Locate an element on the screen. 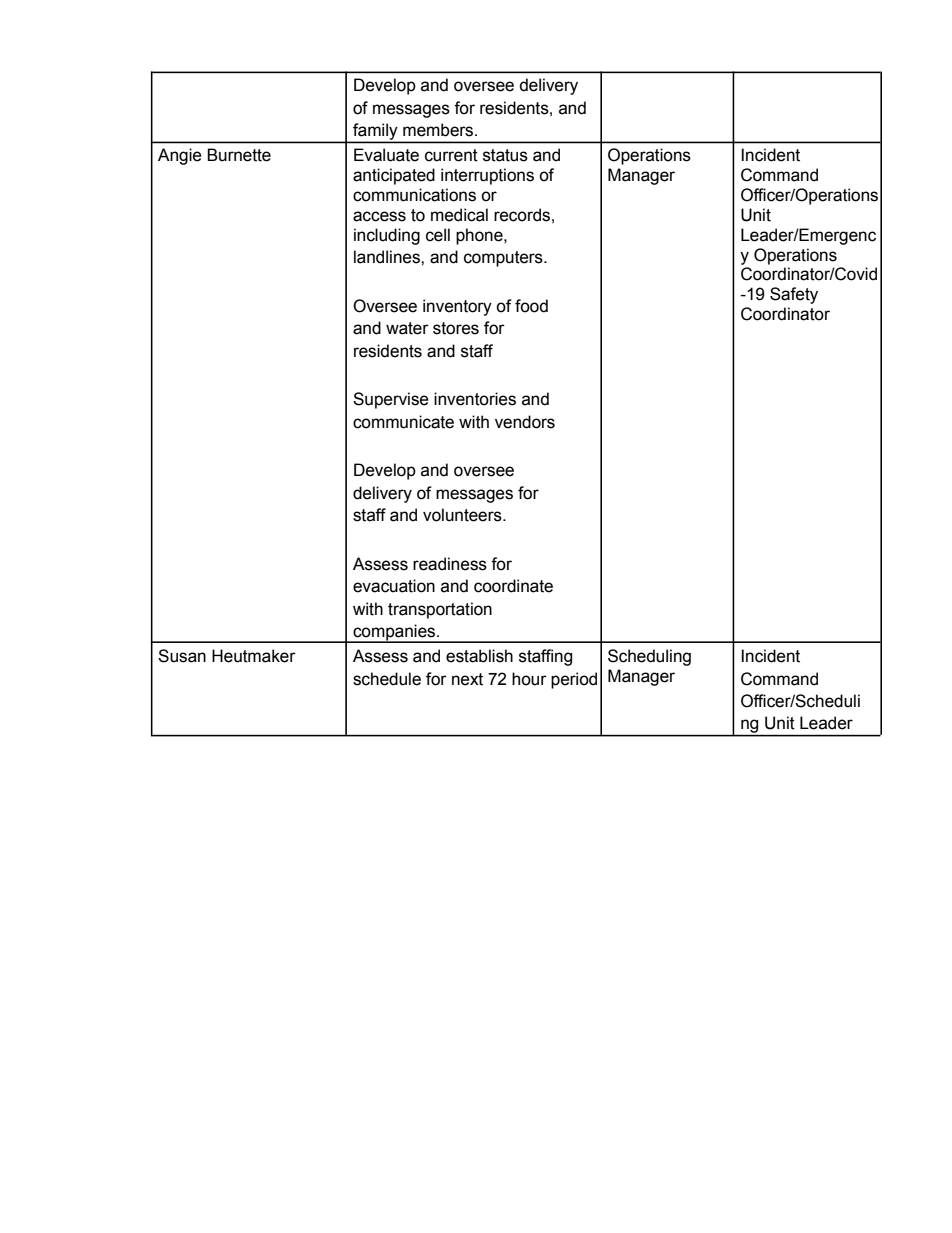 The width and height of the screenshot is (952, 1233). interruptions is located at coordinates (487, 176).
